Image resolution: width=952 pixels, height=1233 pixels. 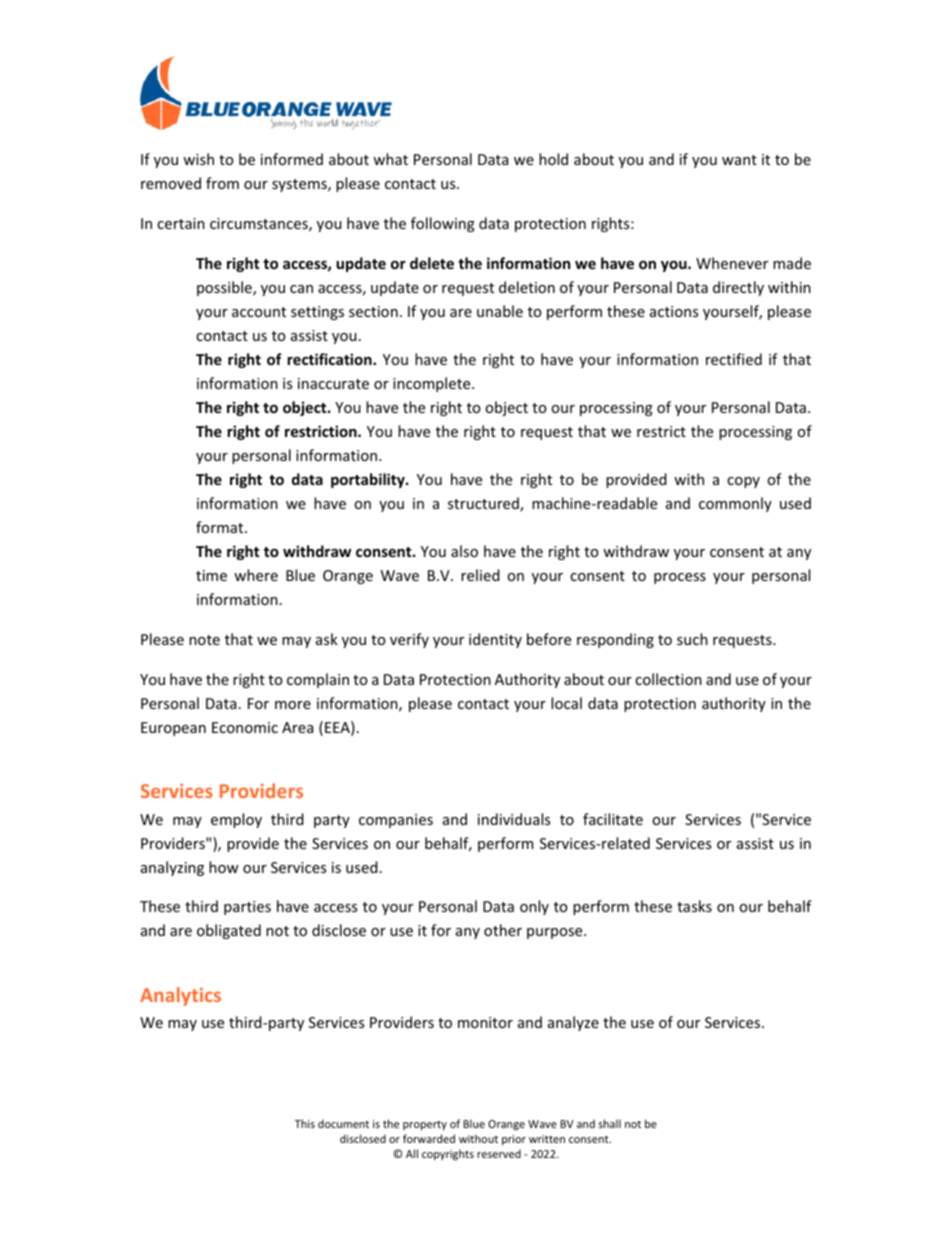 What do you see at coordinates (443, 224) in the screenshot?
I see `following` at bounding box center [443, 224].
